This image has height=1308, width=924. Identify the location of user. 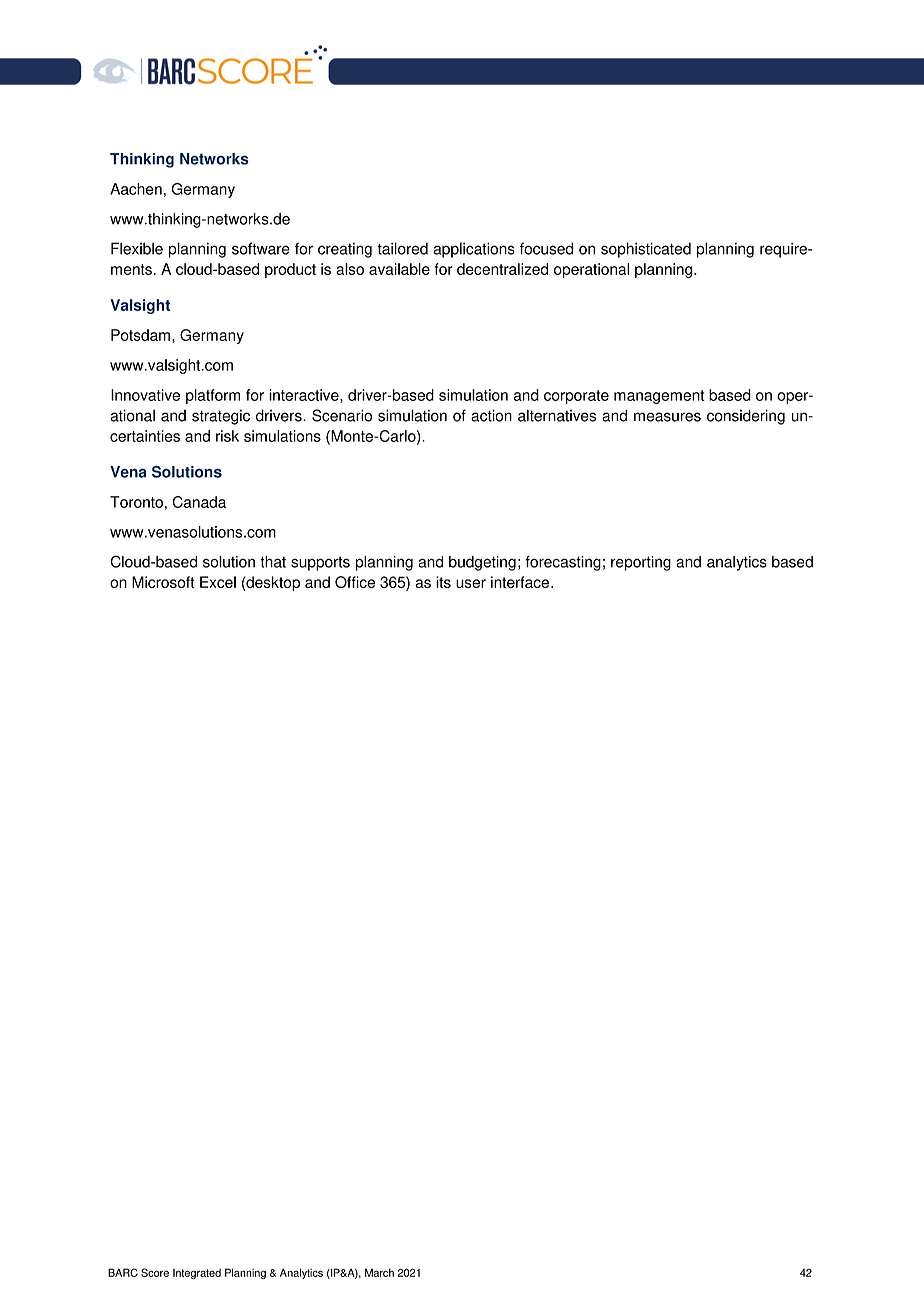
(471, 583).
